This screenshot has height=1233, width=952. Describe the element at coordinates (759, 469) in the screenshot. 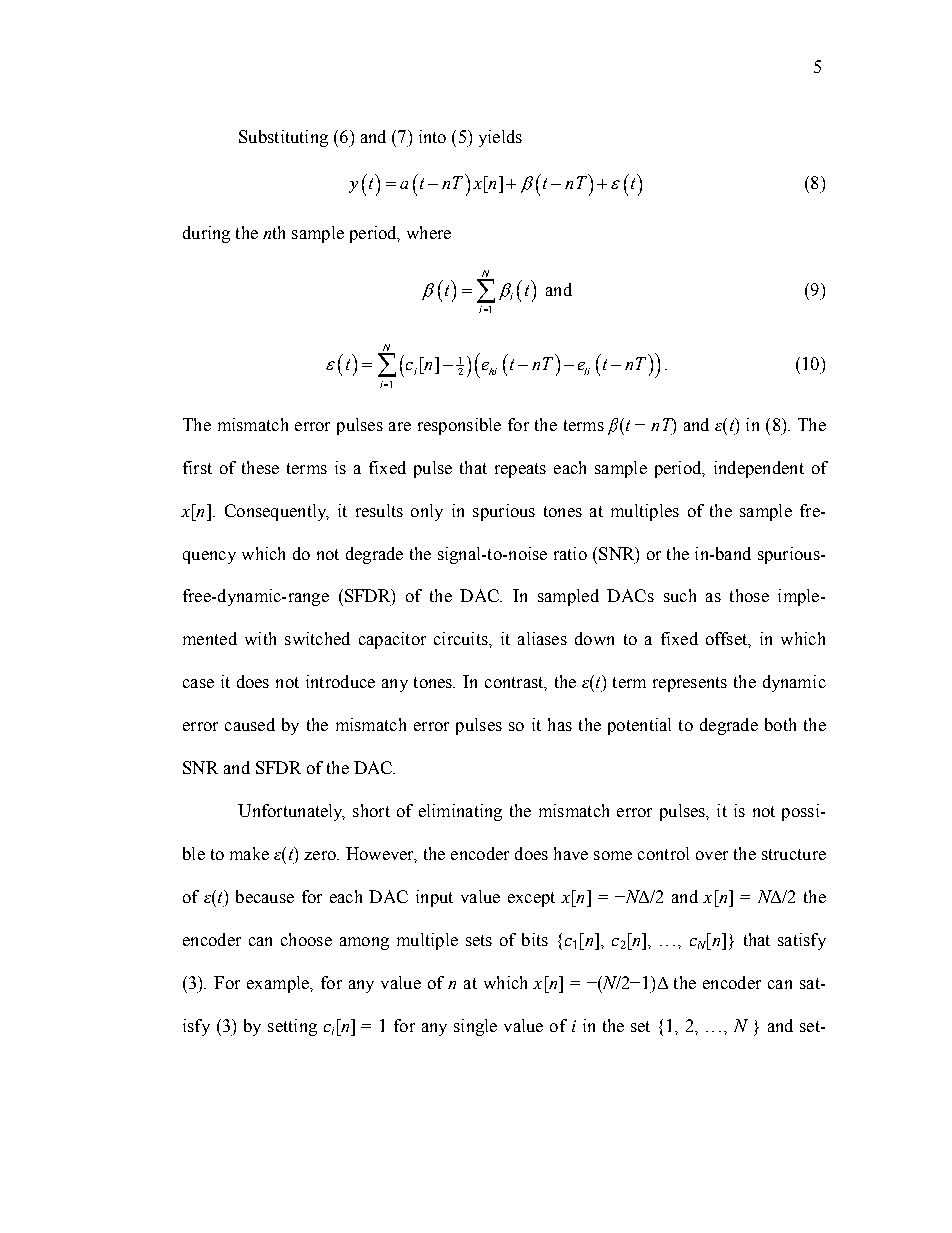

I see `independent` at that location.
